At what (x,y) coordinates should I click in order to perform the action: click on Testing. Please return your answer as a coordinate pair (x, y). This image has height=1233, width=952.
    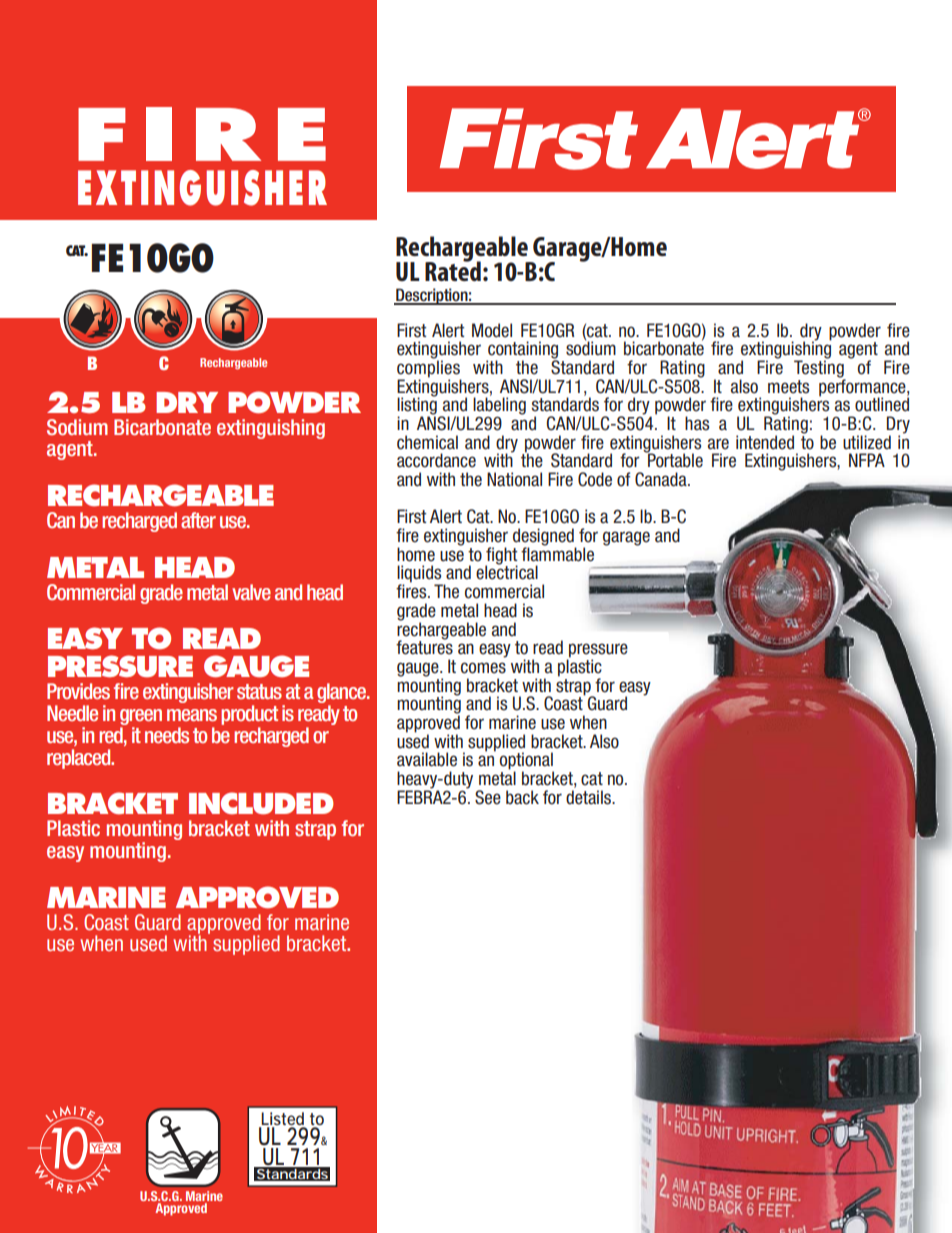
    Looking at the image, I should click on (820, 369).
